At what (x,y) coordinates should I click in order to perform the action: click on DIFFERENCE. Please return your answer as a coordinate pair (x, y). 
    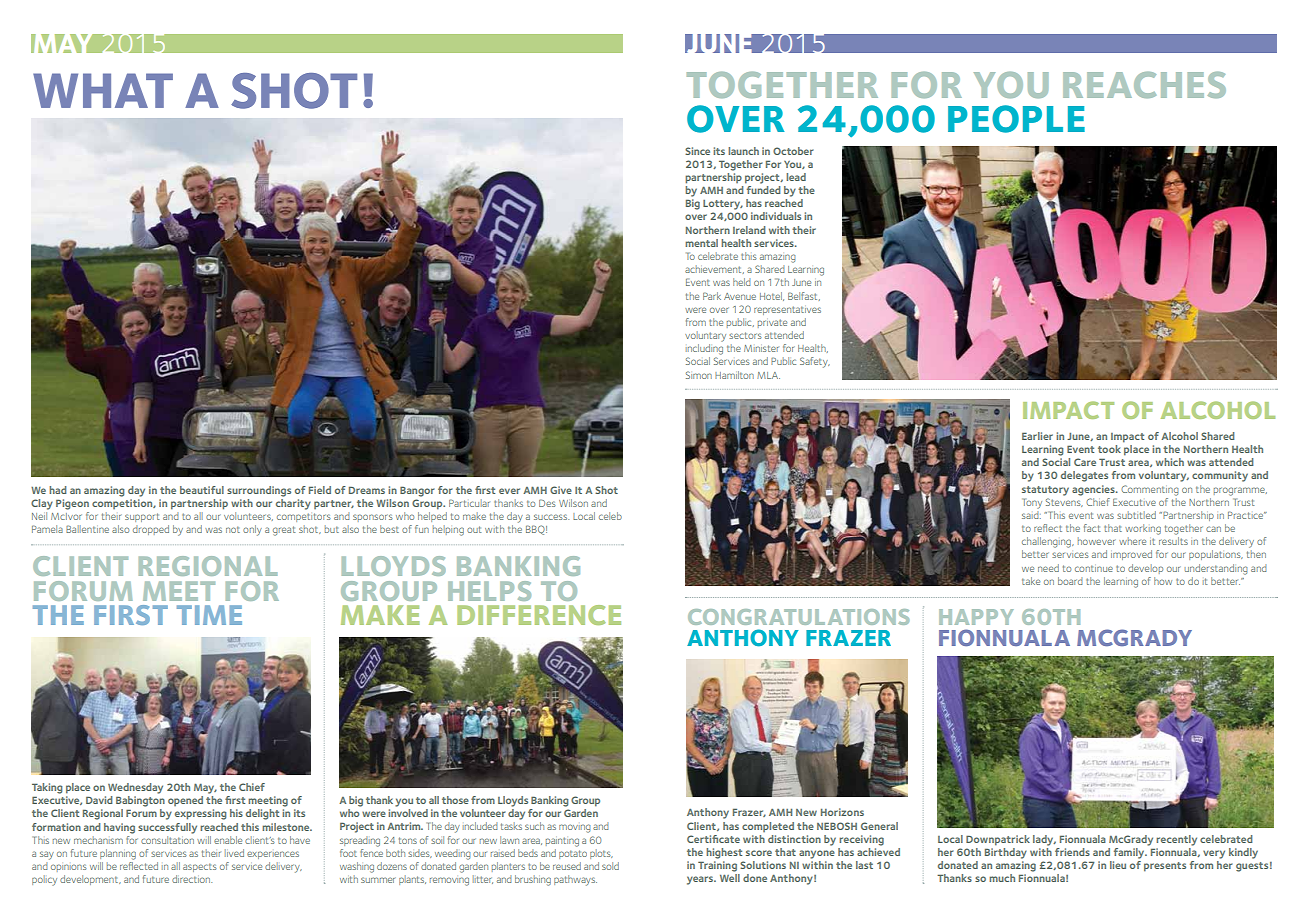
    Looking at the image, I should click on (539, 615).
